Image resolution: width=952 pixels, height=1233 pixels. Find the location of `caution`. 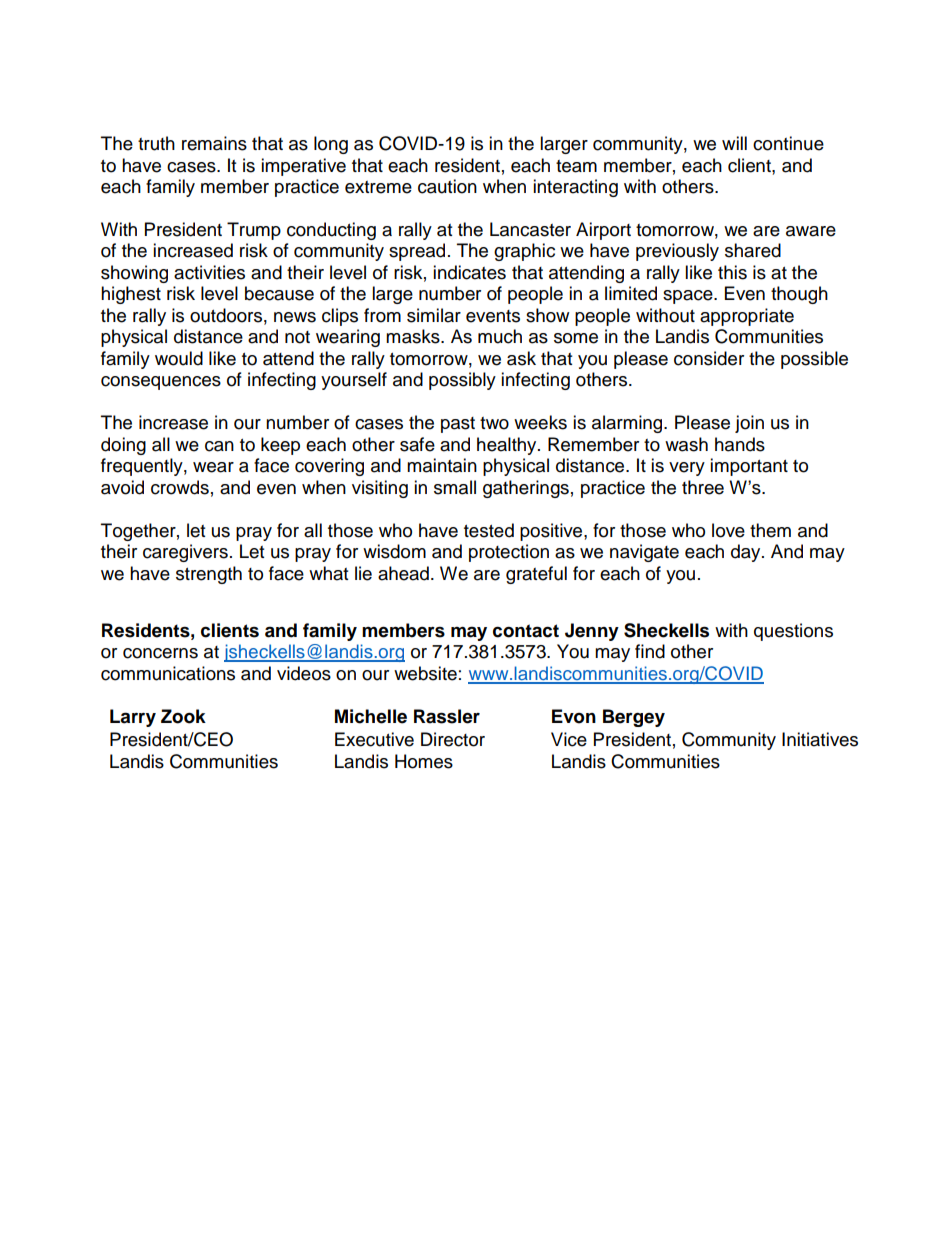

caution is located at coordinates (447, 186).
